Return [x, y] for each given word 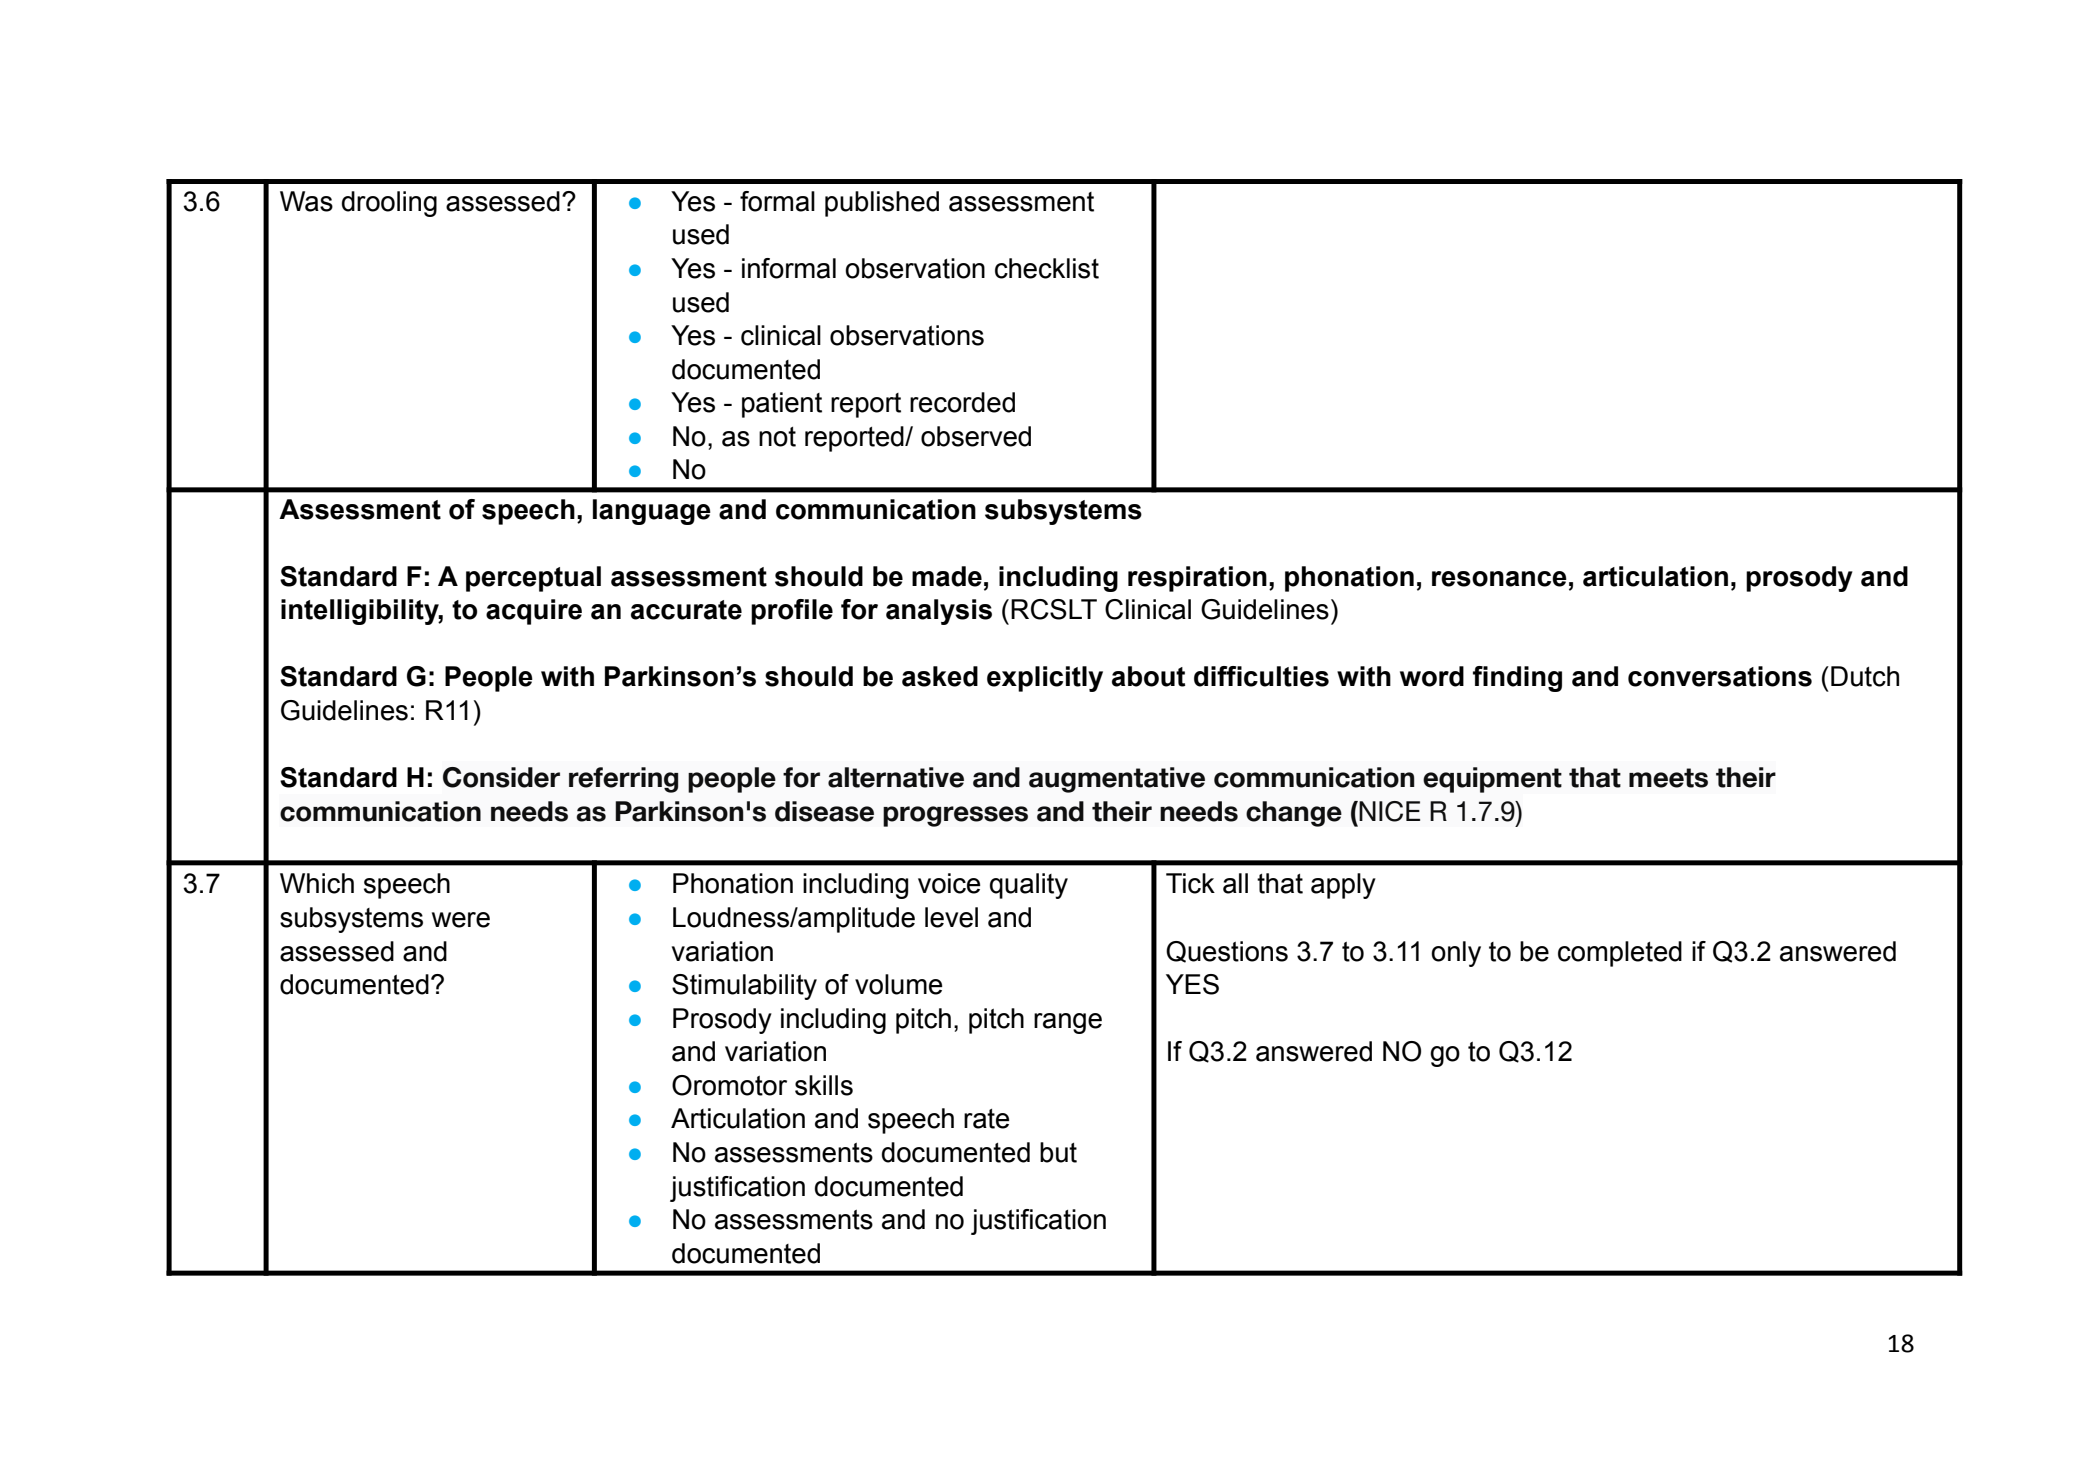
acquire [534, 612]
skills [824, 1085]
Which [317, 883]
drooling [389, 204]
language [652, 512]
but [1058, 1152]
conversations [1720, 676]
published [882, 204]
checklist [1047, 268]
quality [1029, 886]
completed [1620, 954]
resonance [1499, 579]
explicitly [1045, 679]
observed [976, 436]
